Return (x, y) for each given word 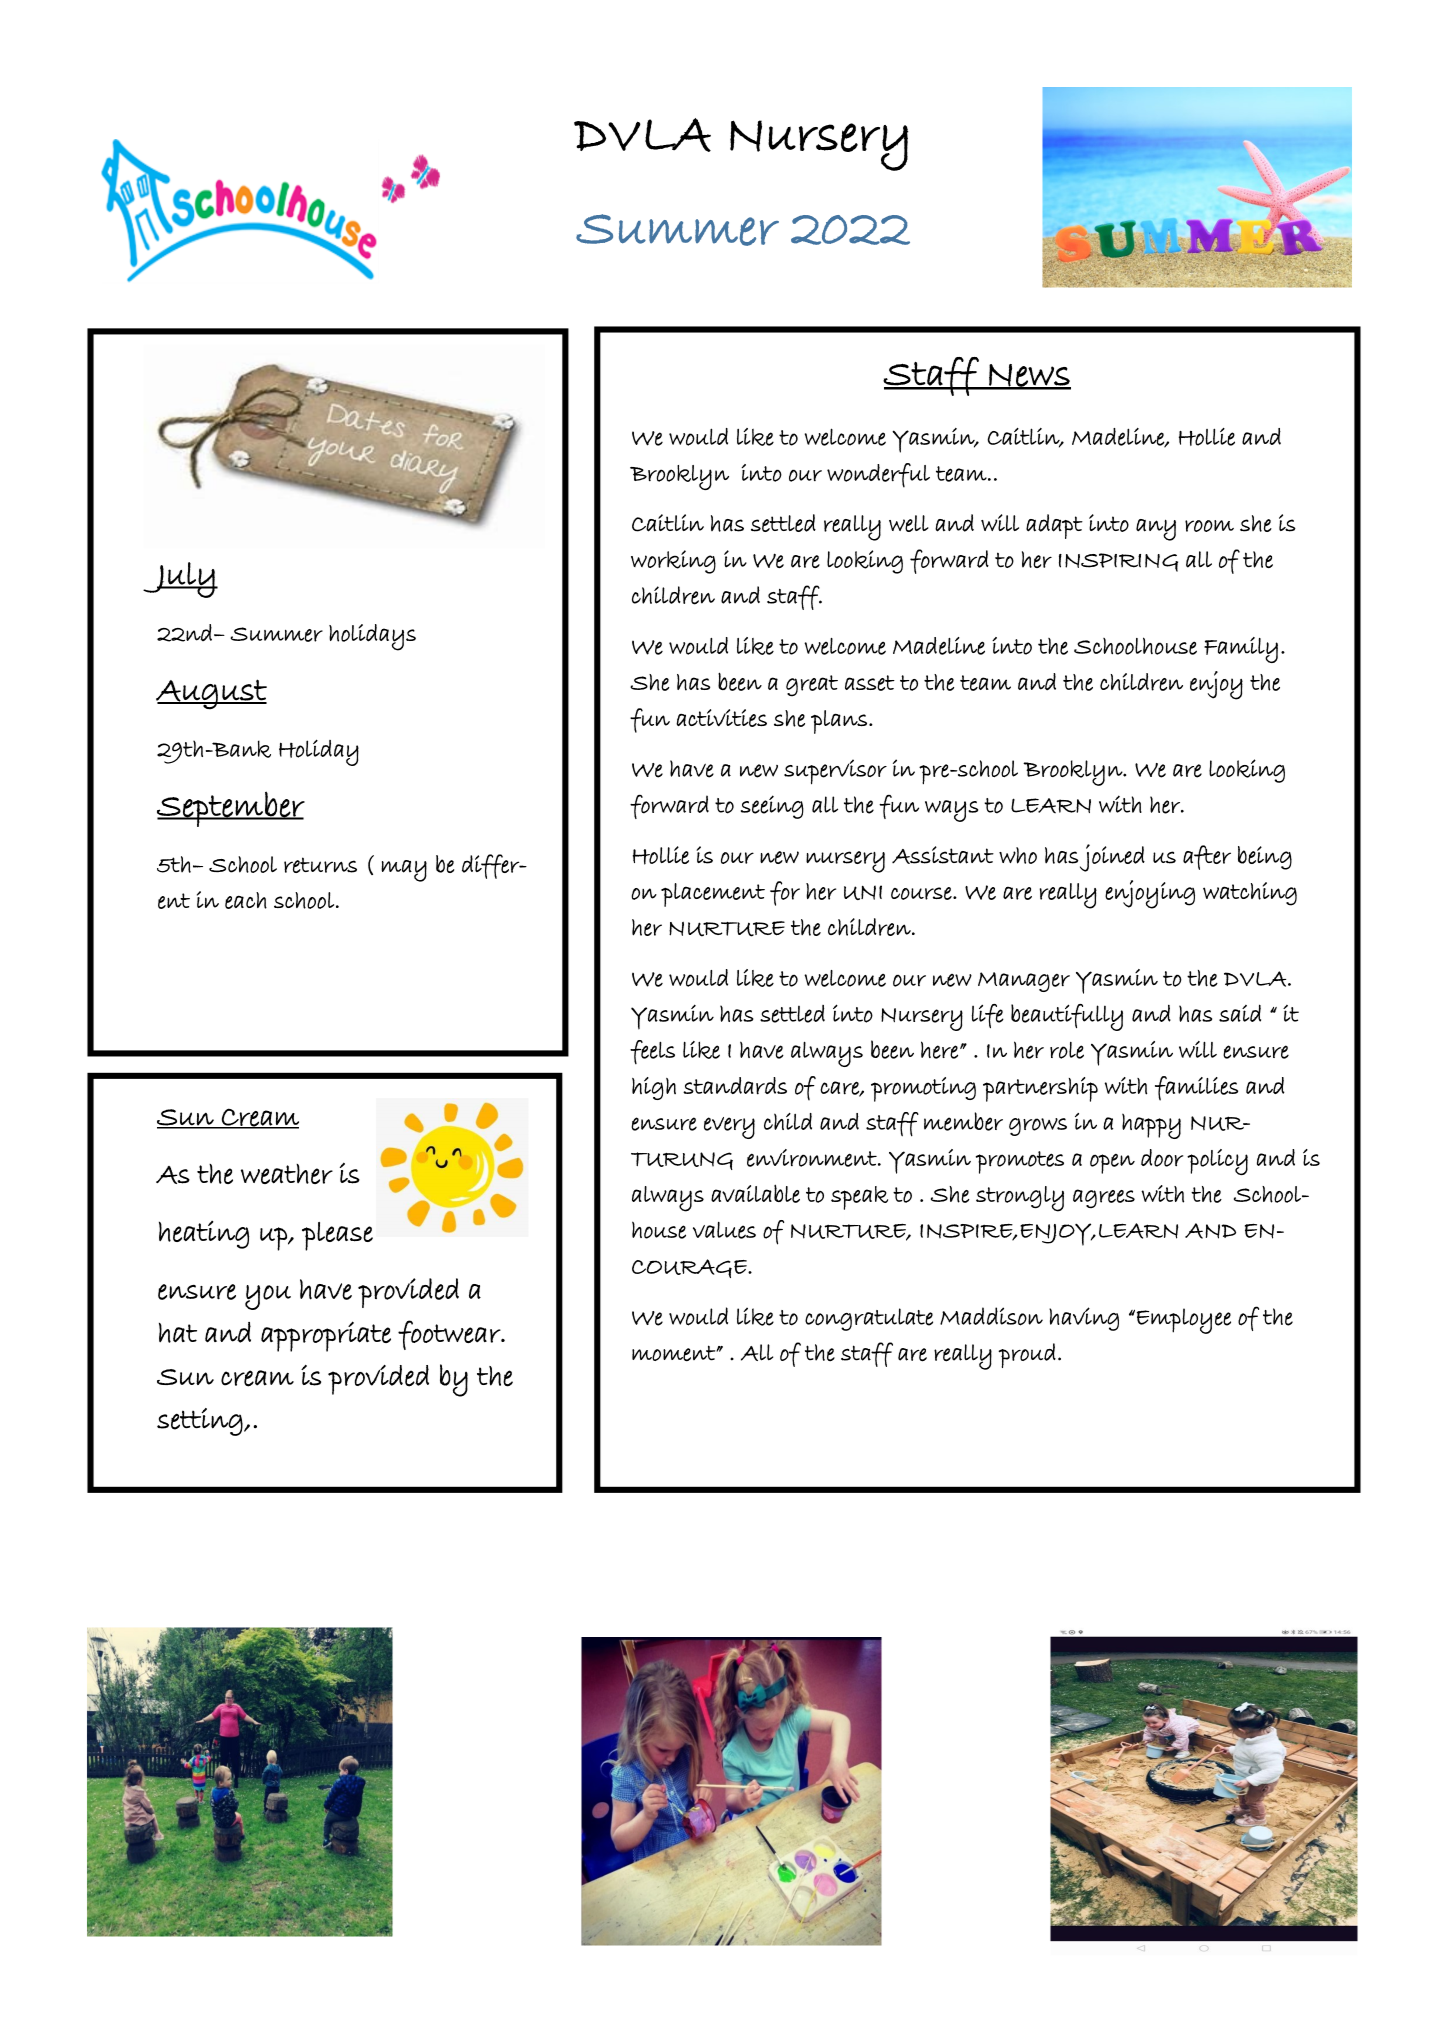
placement (713, 895)
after (1207, 857)
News (1029, 376)
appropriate (326, 1336)
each (246, 900)
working (673, 562)
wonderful (878, 475)
